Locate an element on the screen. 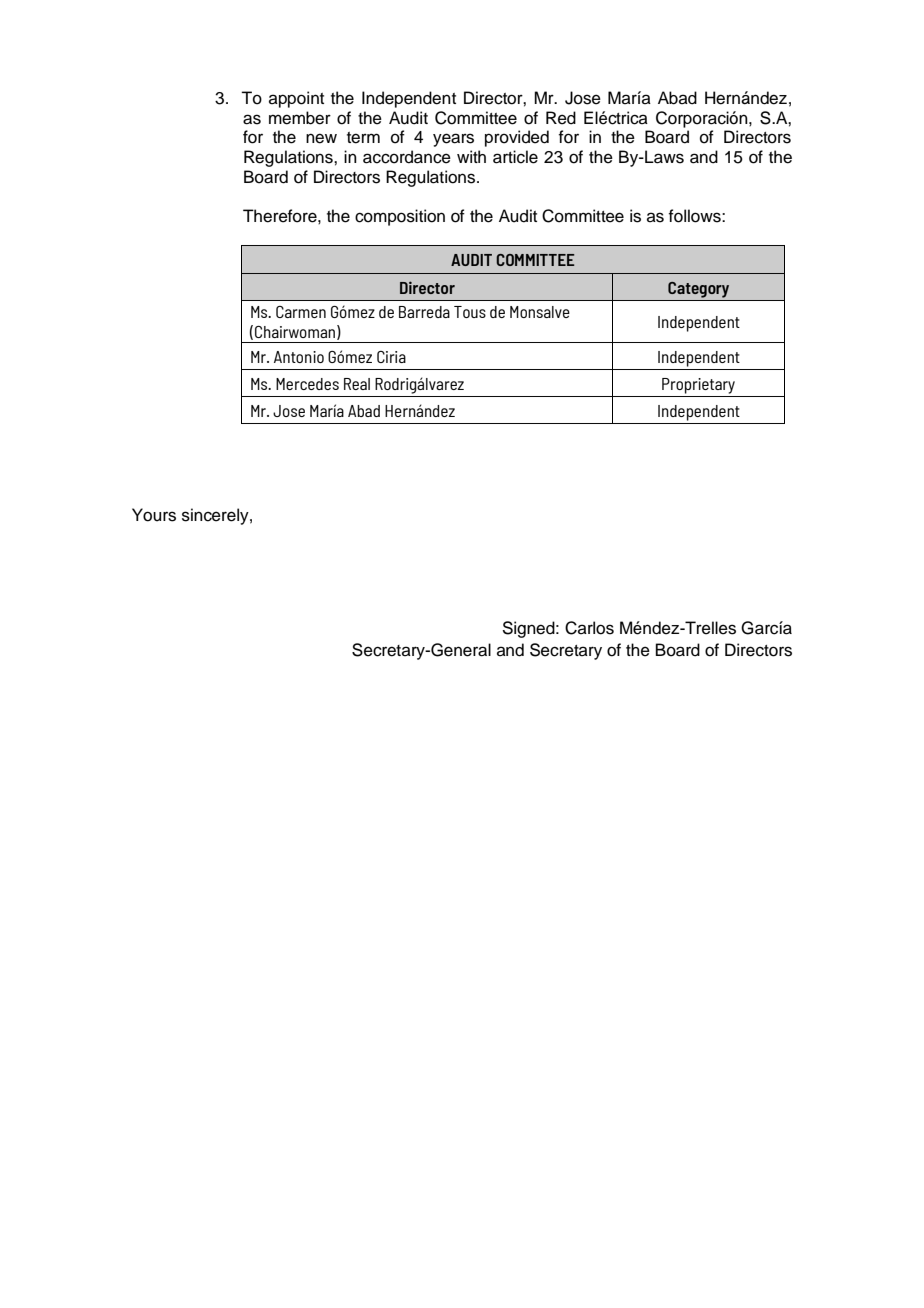 The height and width of the screenshot is (1308, 924). Antonio is located at coordinates (299, 357).
